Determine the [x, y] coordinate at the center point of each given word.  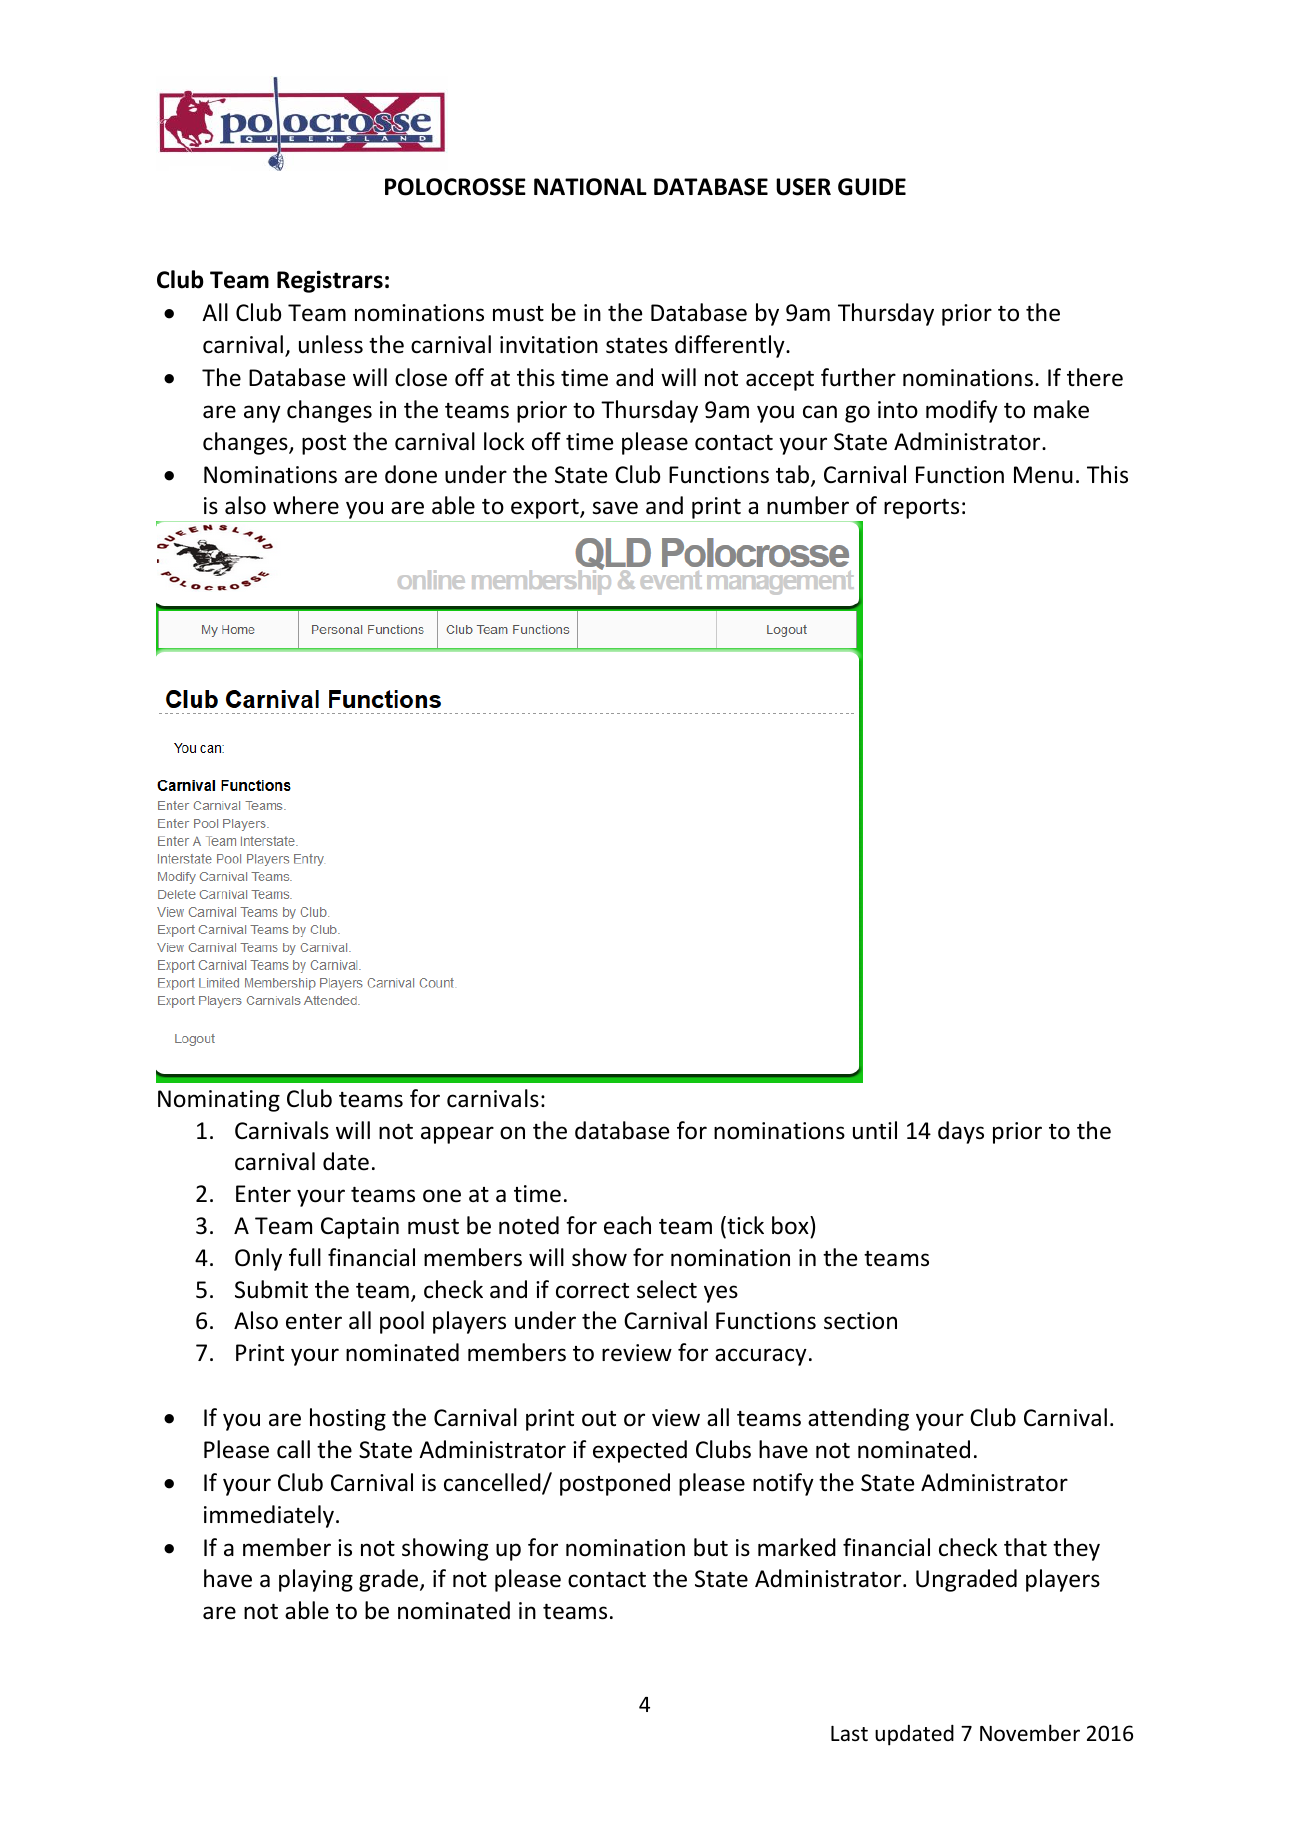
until [875, 1130]
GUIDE [872, 187]
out [599, 1419]
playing [316, 1580]
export [545, 510]
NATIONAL [590, 187]
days [961, 1132]
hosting [348, 1419]
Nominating [219, 1101]
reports [921, 509]
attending [858, 1419]
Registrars [330, 281]
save [615, 508]
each [627, 1225]
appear [457, 1135]
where [306, 505]
